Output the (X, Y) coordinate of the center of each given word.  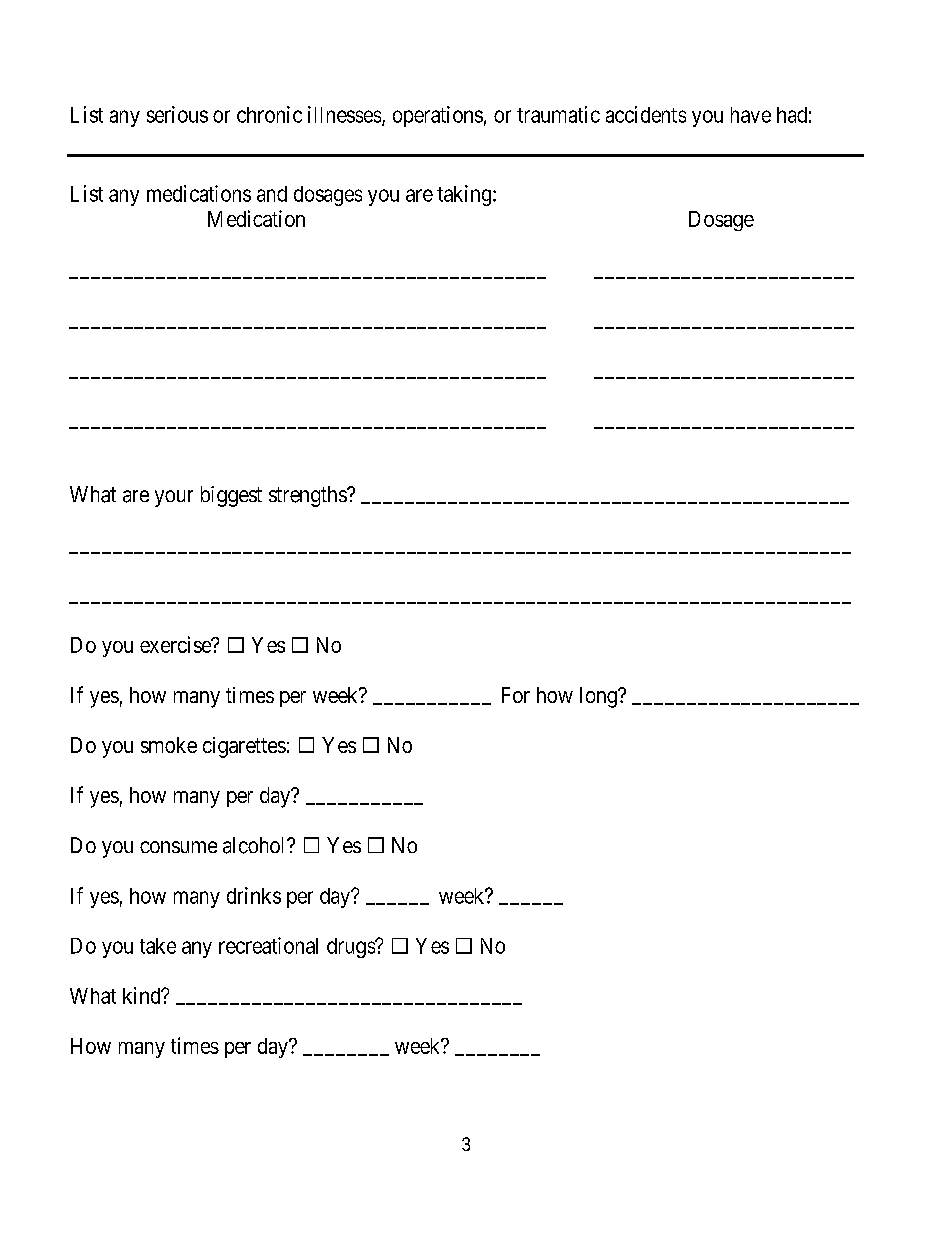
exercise (176, 644)
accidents (646, 114)
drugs (351, 948)
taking (464, 195)
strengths (308, 496)
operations (438, 116)
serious (177, 114)
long (599, 697)
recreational (268, 945)
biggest (231, 496)
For (516, 695)
